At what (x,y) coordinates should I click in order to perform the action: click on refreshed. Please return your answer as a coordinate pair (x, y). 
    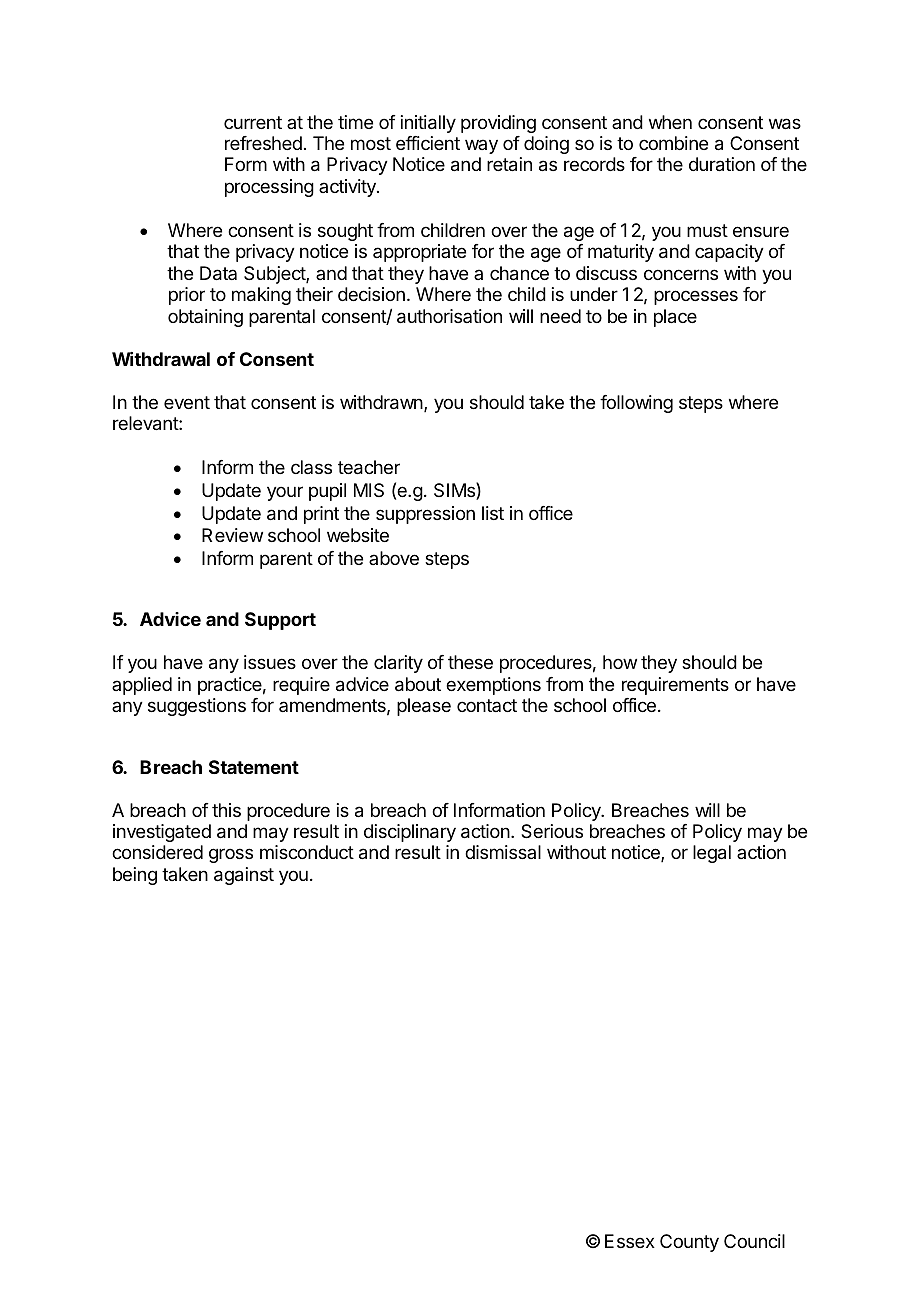
    Looking at the image, I should click on (263, 143).
